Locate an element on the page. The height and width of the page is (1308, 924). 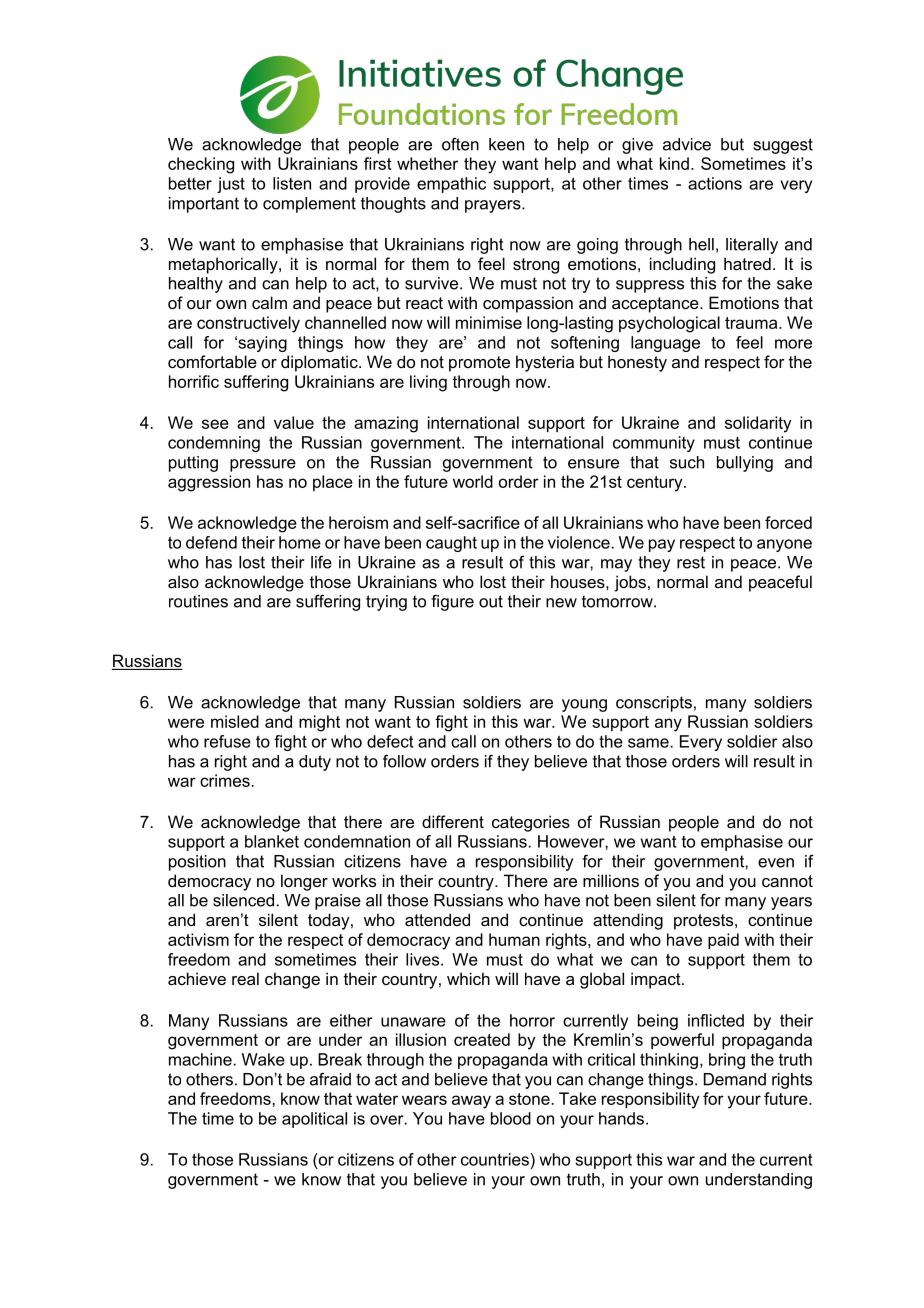
figure is located at coordinates (452, 602).
